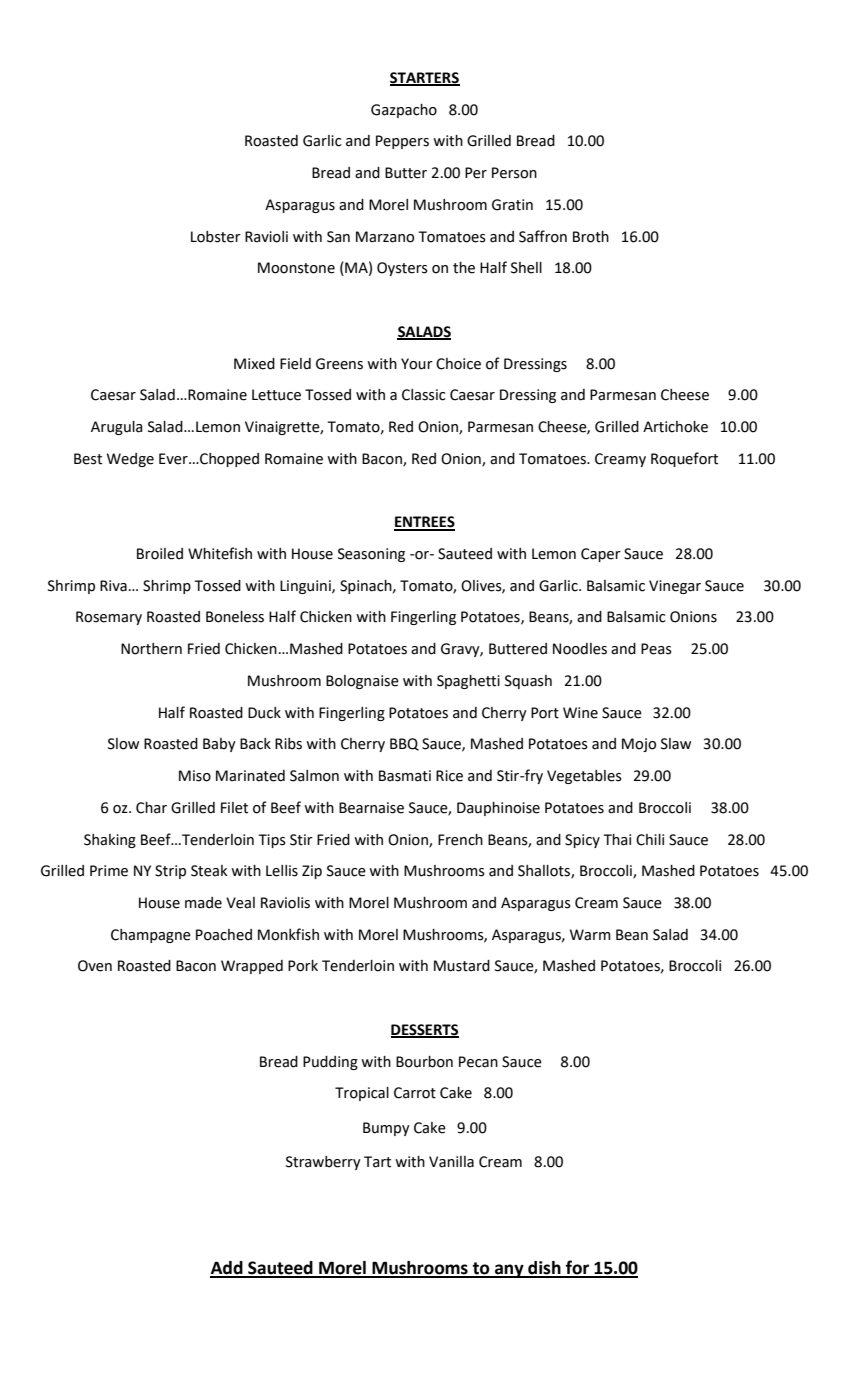 The width and height of the page is (849, 1400). I want to click on Wedge, so click(130, 460).
